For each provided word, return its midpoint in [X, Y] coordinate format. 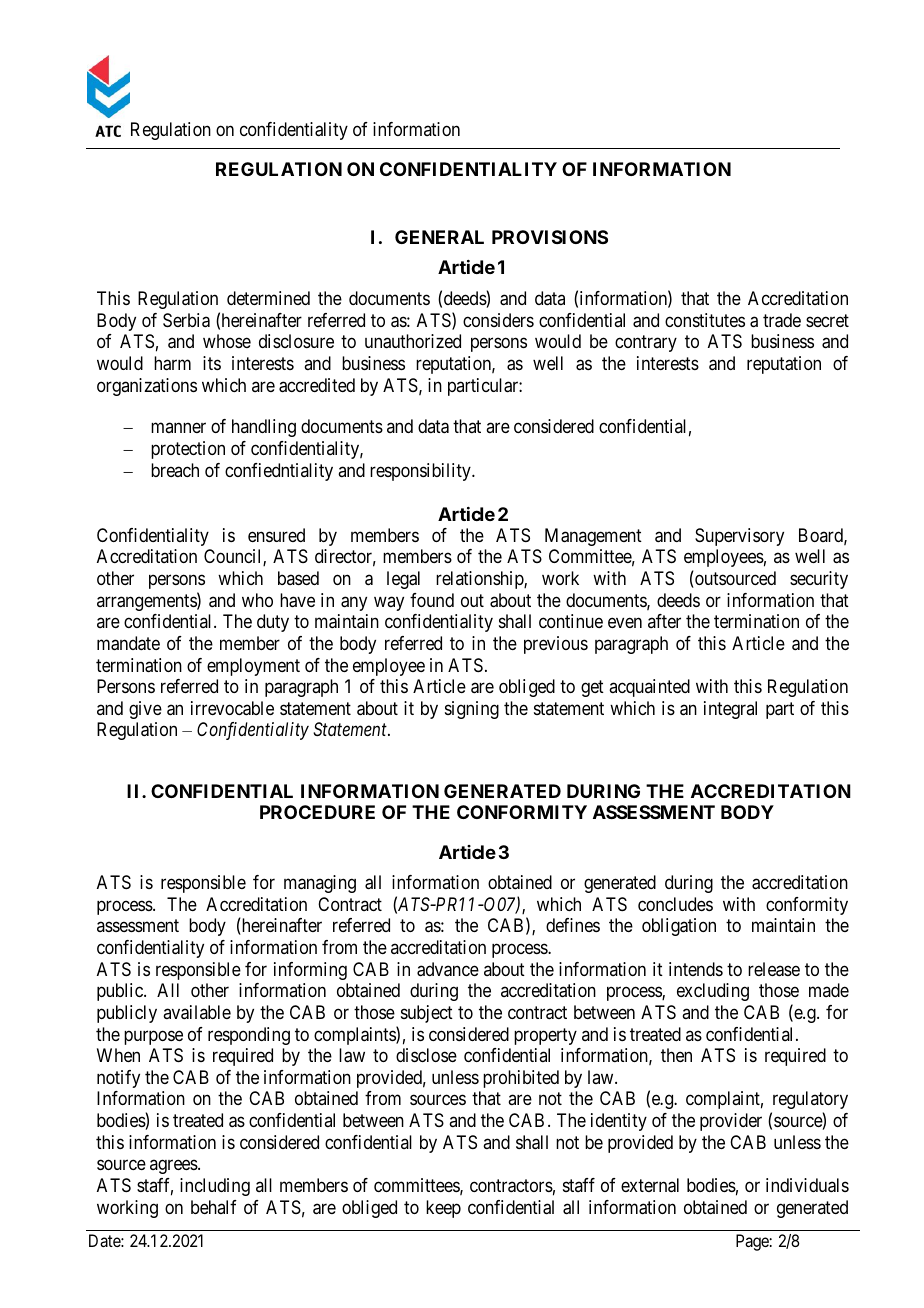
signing [472, 710]
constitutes [705, 320]
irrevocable [232, 708]
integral [730, 710]
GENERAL [439, 237]
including [215, 1187]
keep [443, 1209]
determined [268, 298]
